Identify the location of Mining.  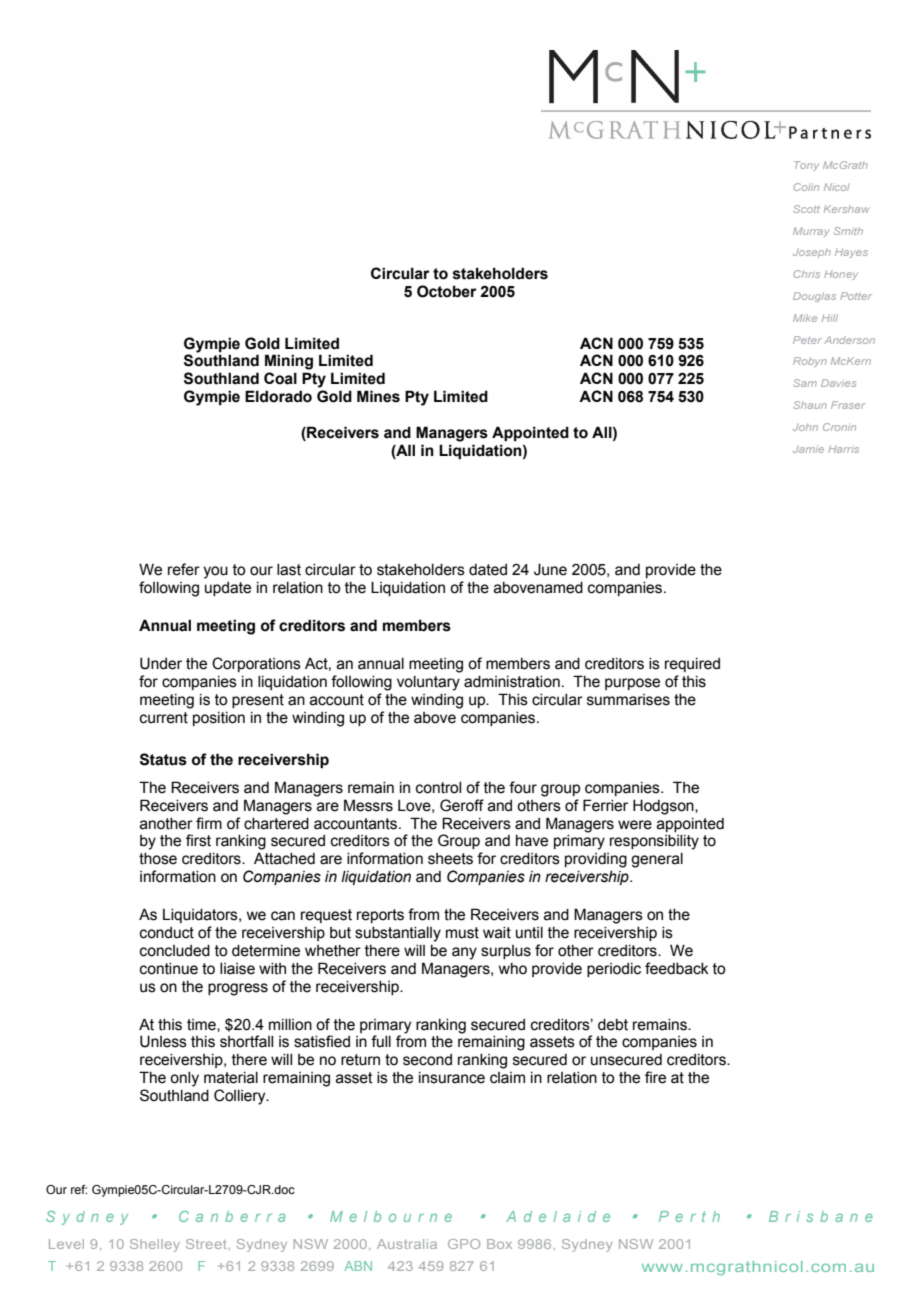
(289, 362).
